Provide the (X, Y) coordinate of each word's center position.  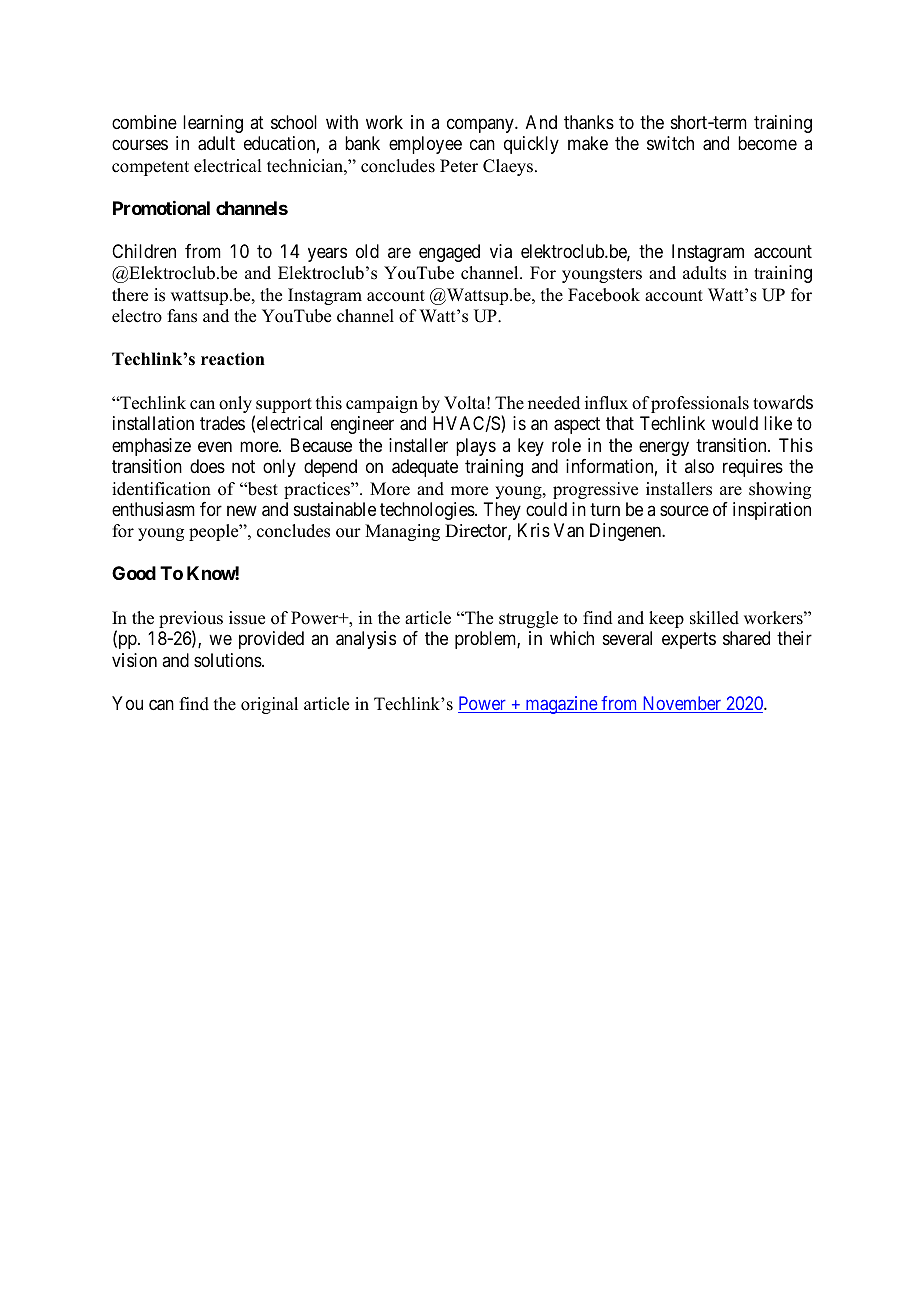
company (481, 125)
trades (222, 423)
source (684, 510)
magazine (561, 705)
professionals (700, 404)
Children (144, 251)
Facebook (604, 295)
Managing (402, 532)
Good (134, 573)
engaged (449, 253)
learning (213, 124)
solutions (228, 660)
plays (476, 447)
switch (670, 143)
